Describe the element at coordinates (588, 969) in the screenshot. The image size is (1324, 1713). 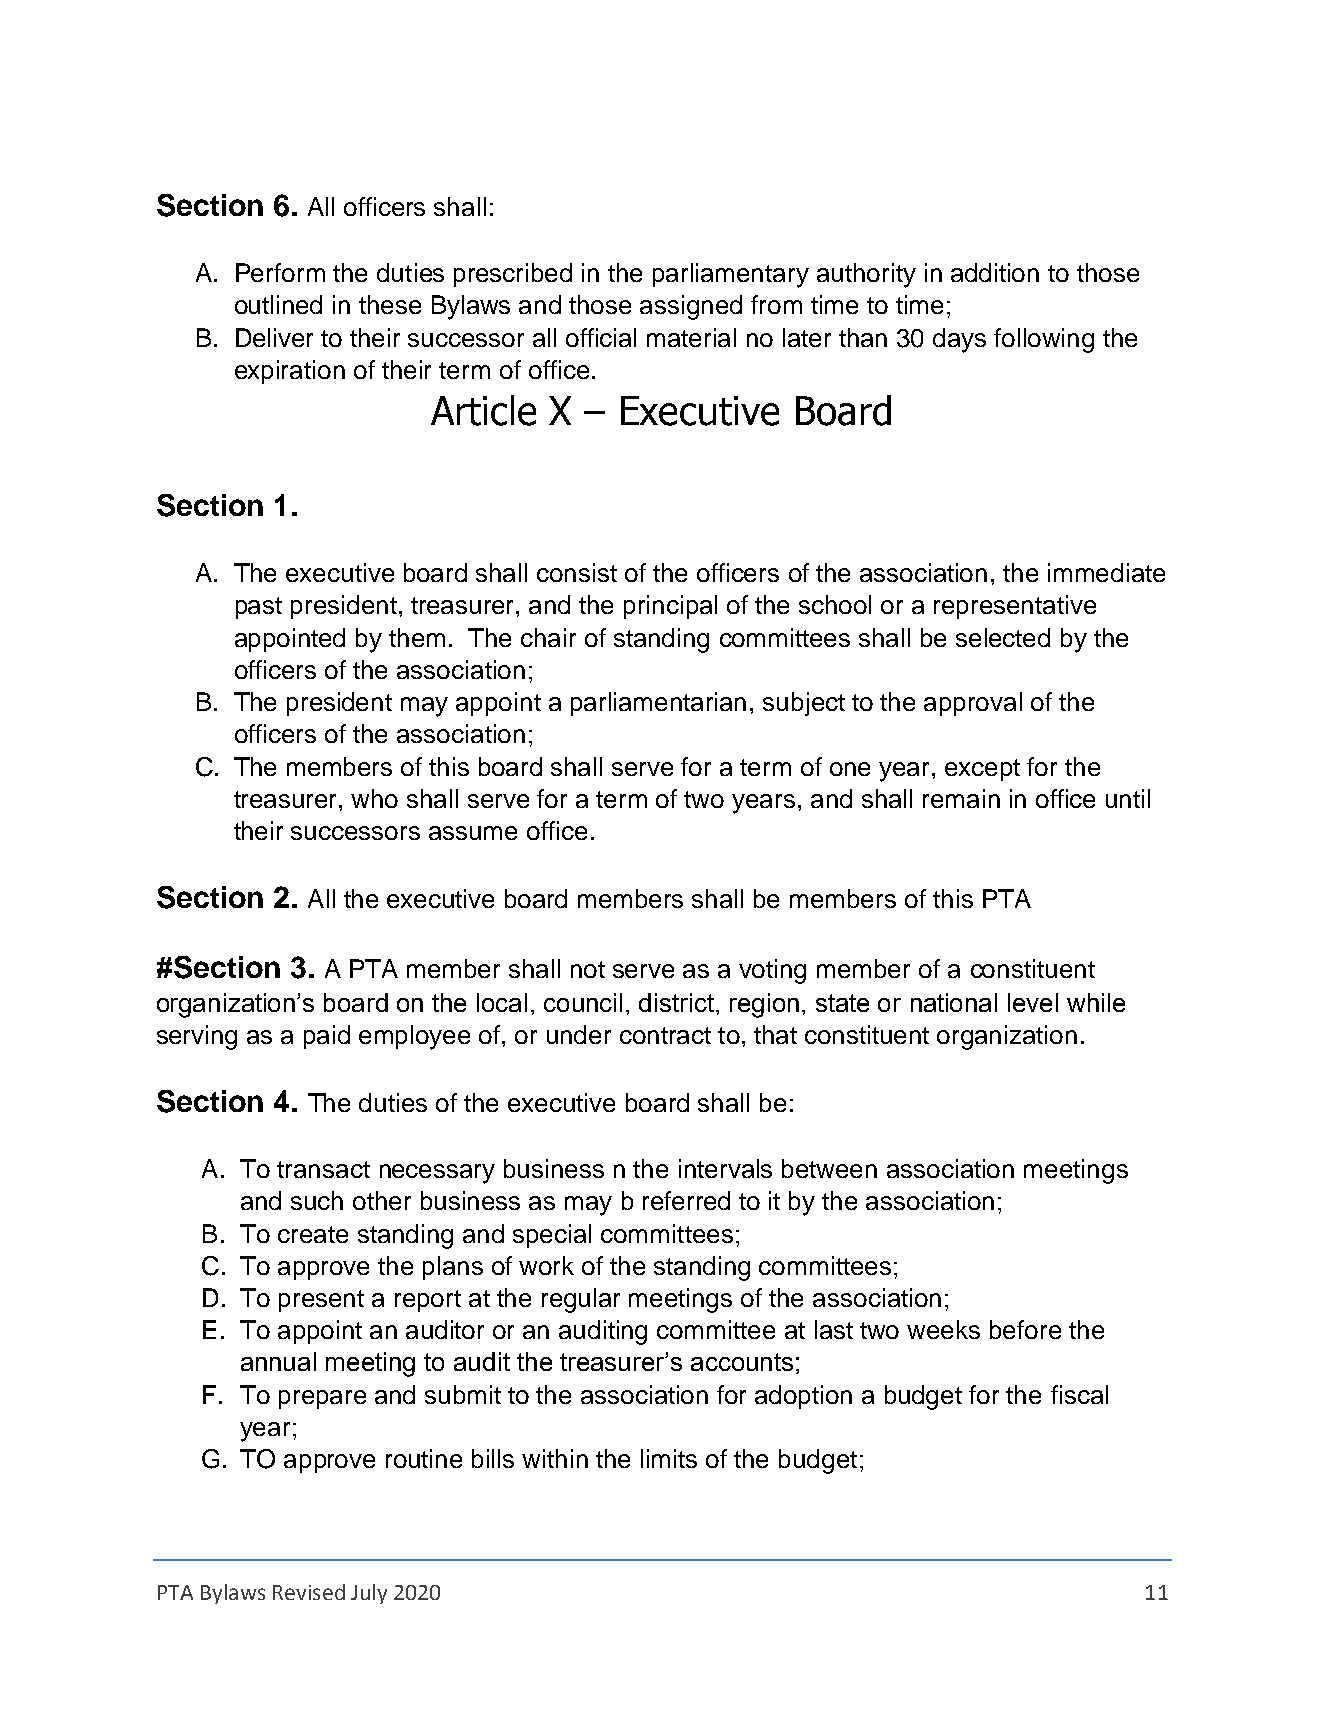
I see `not` at that location.
